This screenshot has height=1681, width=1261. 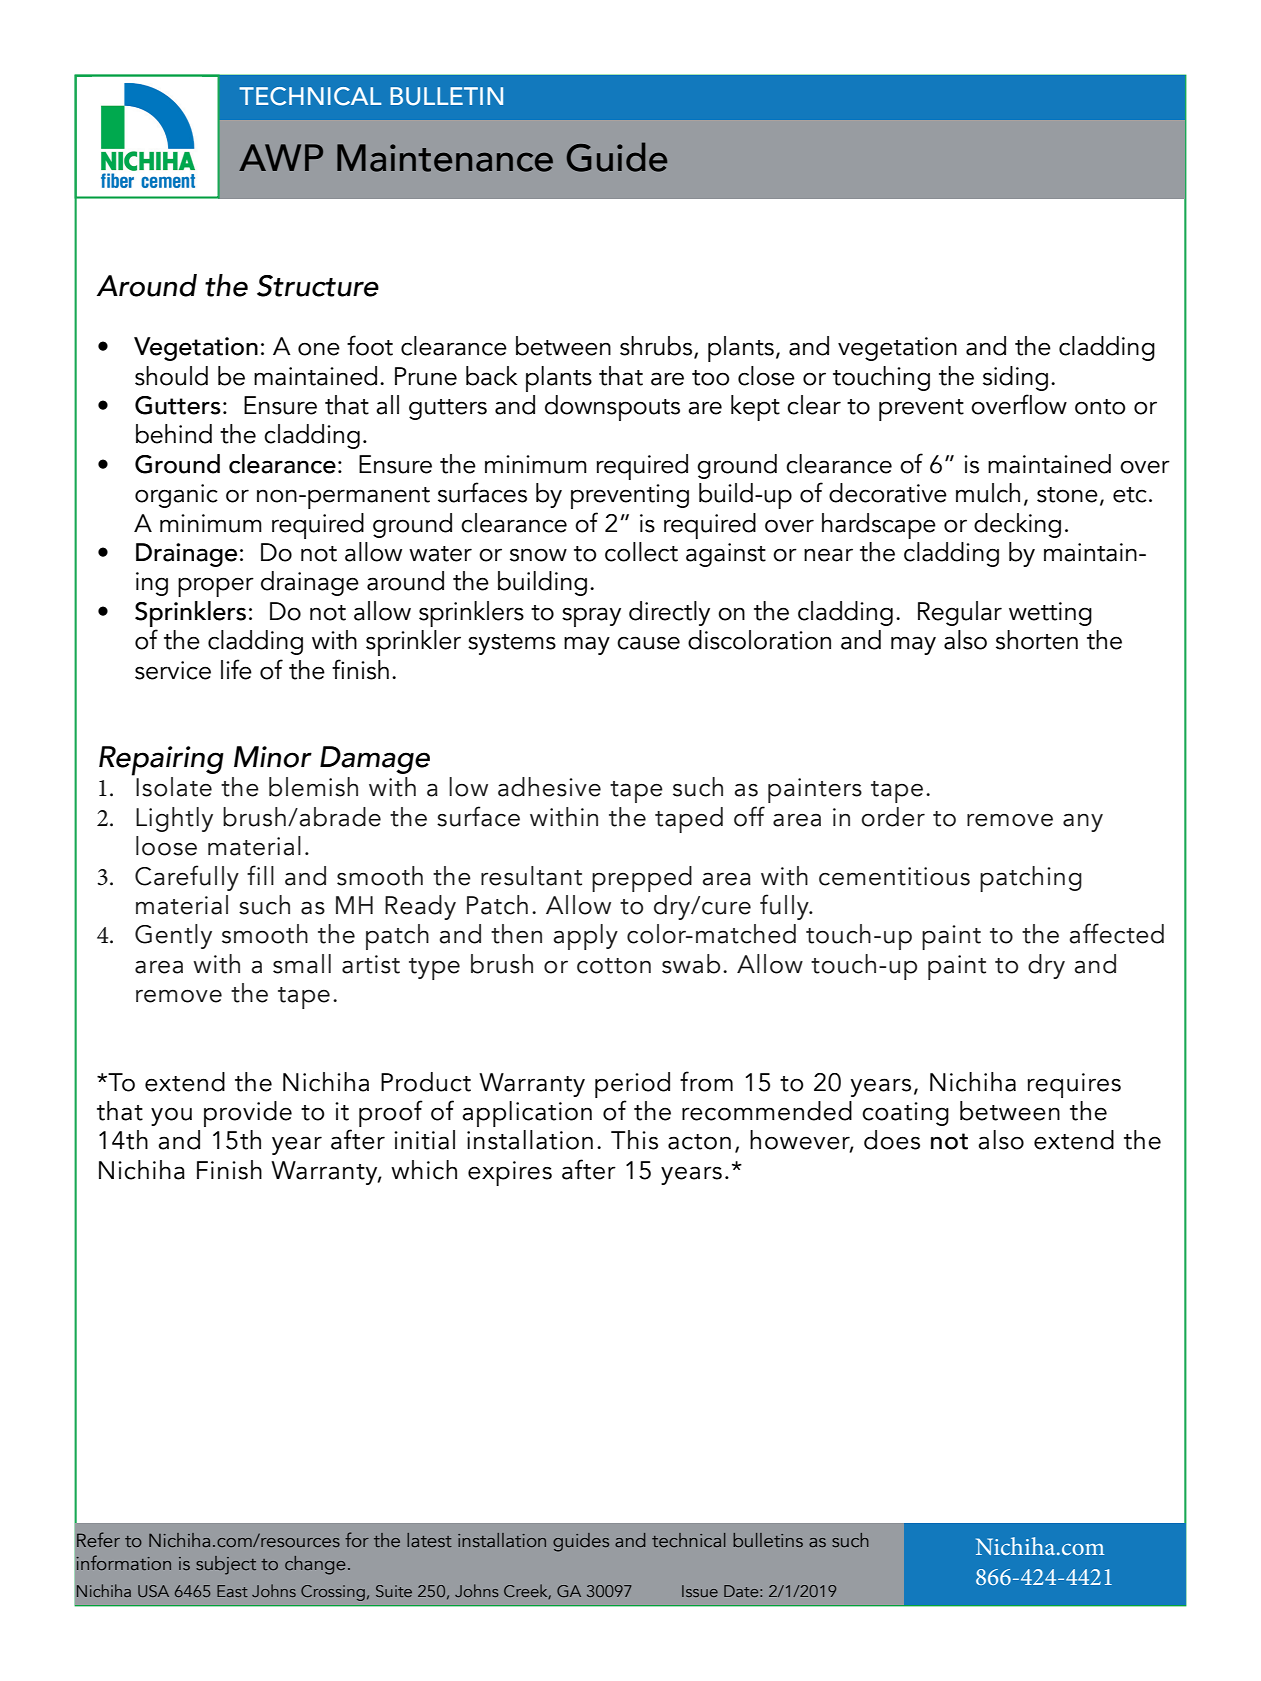 What do you see at coordinates (281, 157) in the screenshot?
I see `AWP` at bounding box center [281, 157].
